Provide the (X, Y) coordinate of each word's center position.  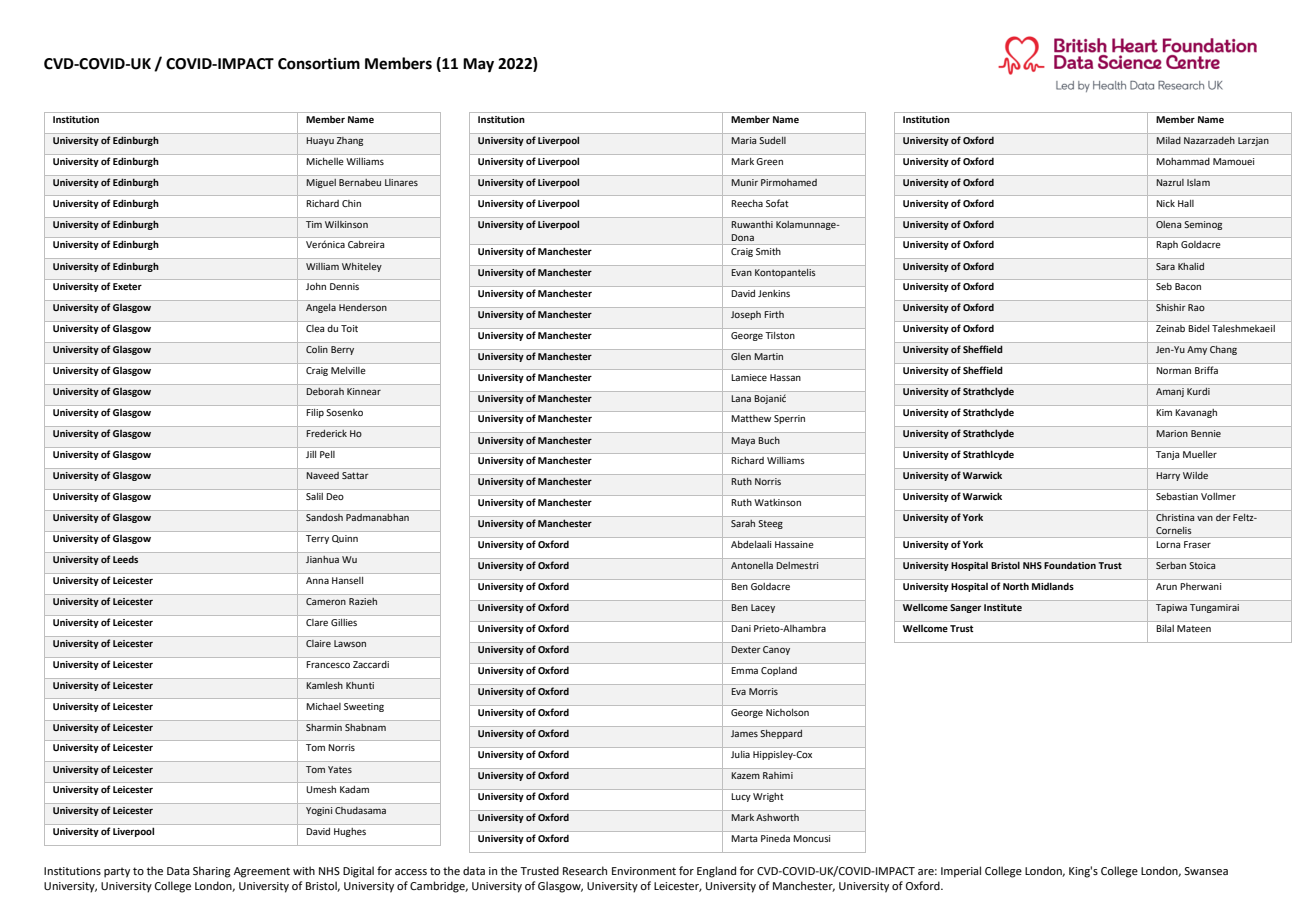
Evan (741, 272)
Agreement (262, 872)
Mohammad (1183, 161)
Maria (743, 140)
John (316, 286)
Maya (743, 441)
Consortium (319, 63)
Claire (318, 643)
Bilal (1165, 628)
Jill (311, 454)
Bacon (1188, 286)
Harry (1168, 476)
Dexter (746, 649)
